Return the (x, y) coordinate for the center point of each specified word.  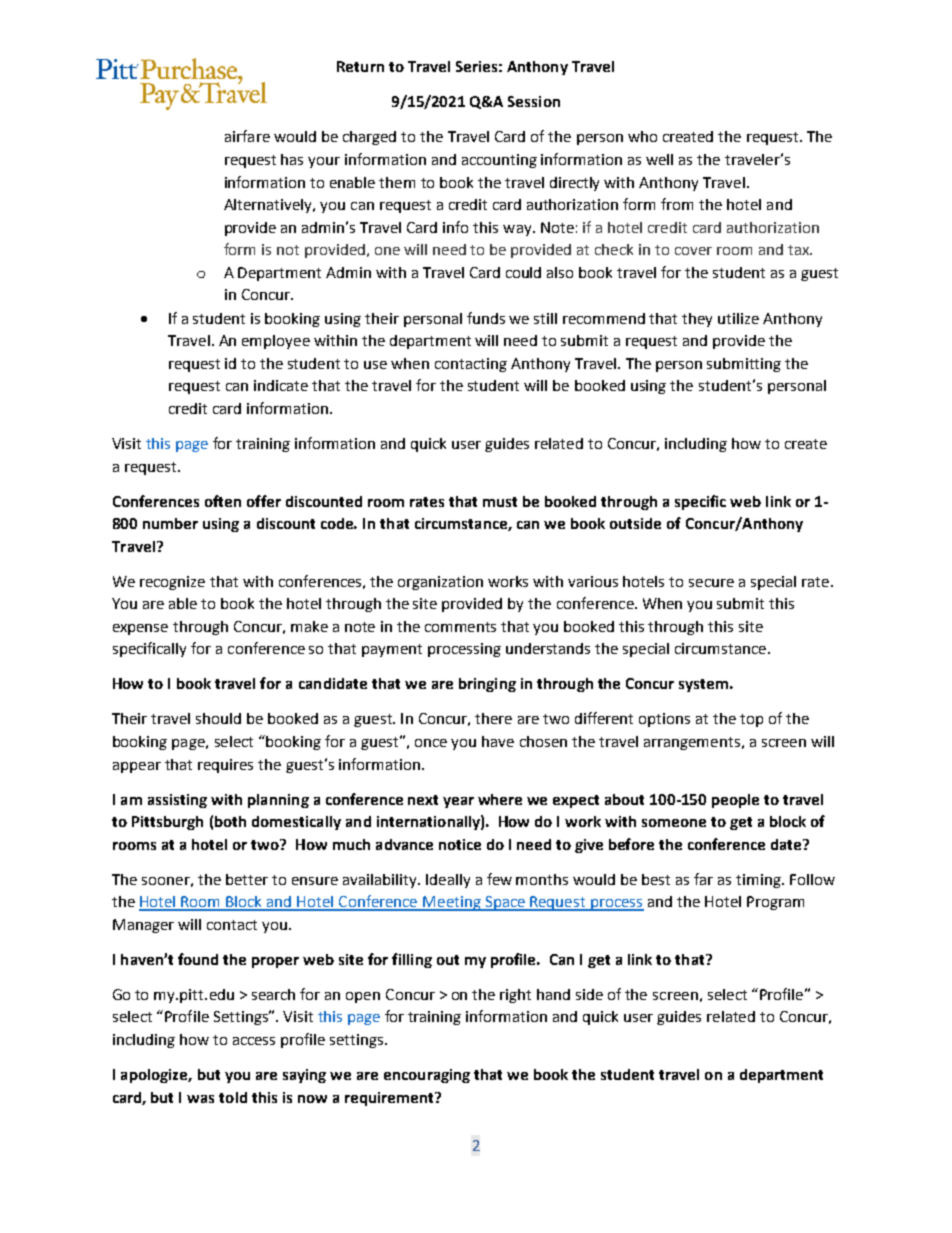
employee (276, 342)
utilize (738, 318)
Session (534, 101)
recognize (172, 583)
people (735, 801)
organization (440, 583)
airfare (247, 136)
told (233, 1097)
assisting (177, 801)
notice (460, 844)
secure (711, 583)
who (642, 136)
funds (486, 318)
